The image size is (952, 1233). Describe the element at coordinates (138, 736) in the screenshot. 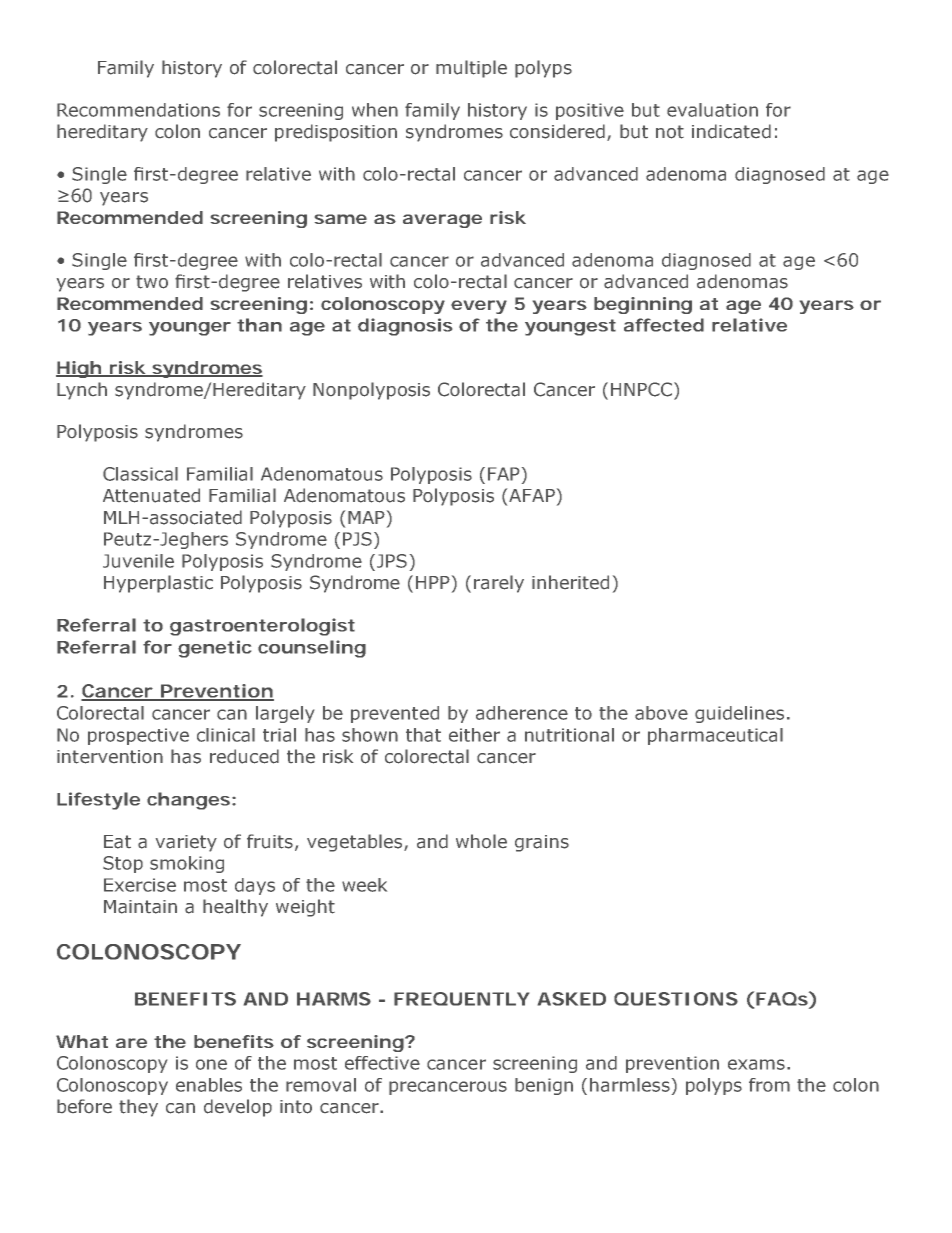

I see `prospective` at that location.
